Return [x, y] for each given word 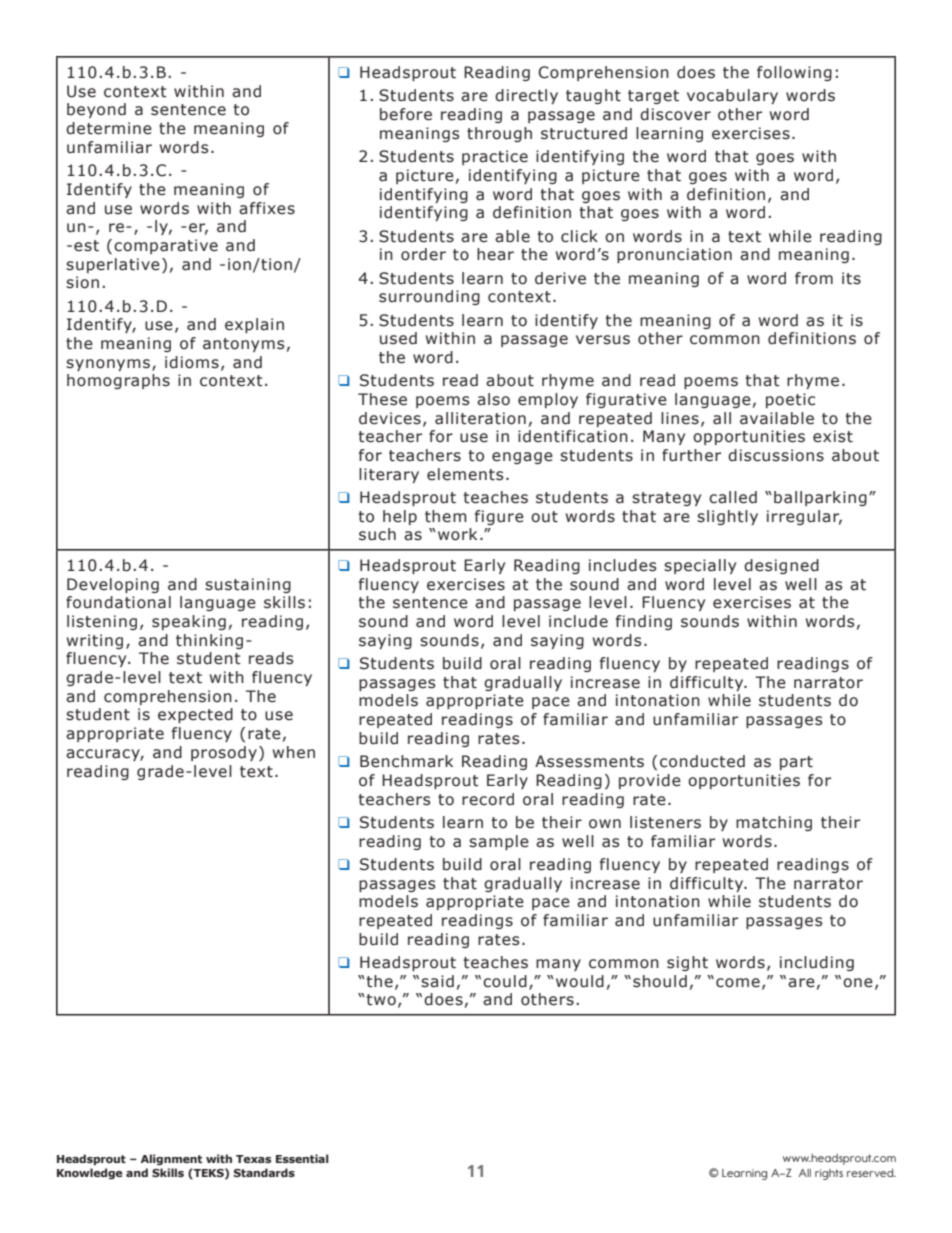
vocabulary [732, 96]
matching [774, 823]
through [499, 134]
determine [109, 128]
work [457, 534]
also [493, 399]
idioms [192, 362]
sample [499, 842]
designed [781, 566]
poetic [790, 400]
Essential [302, 1158]
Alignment [171, 1160]
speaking [189, 622]
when [294, 752]
